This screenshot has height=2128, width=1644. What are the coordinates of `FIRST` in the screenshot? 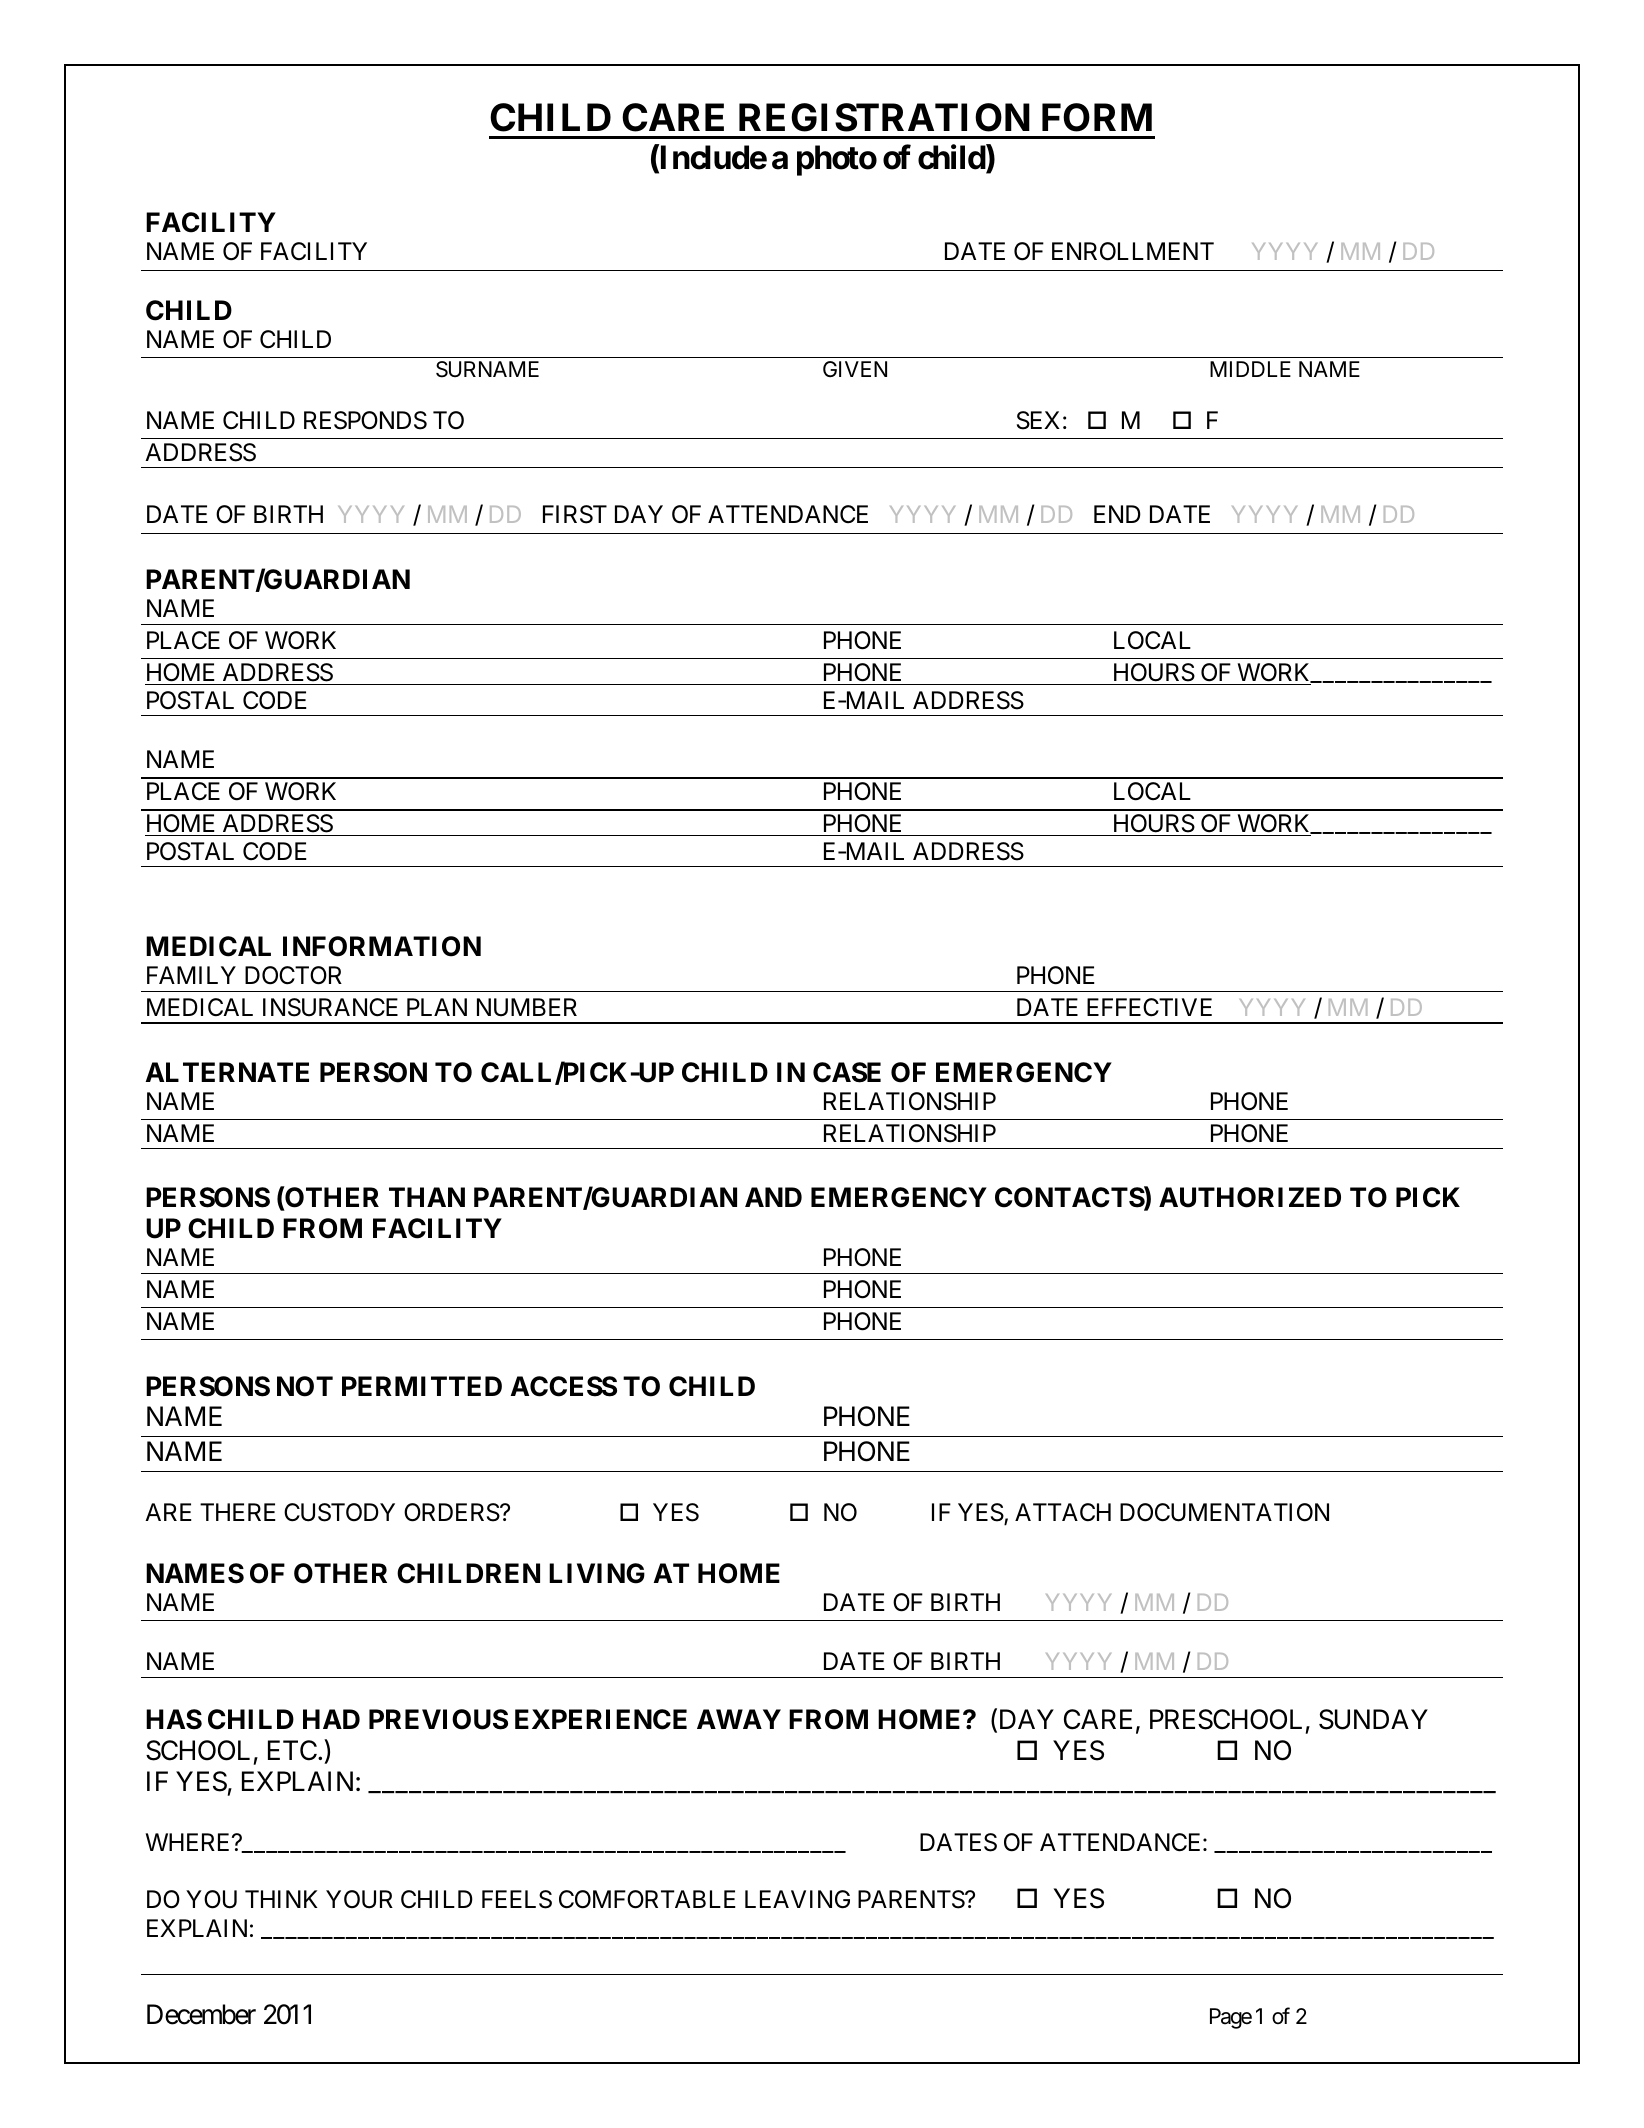 It's located at (575, 514).
